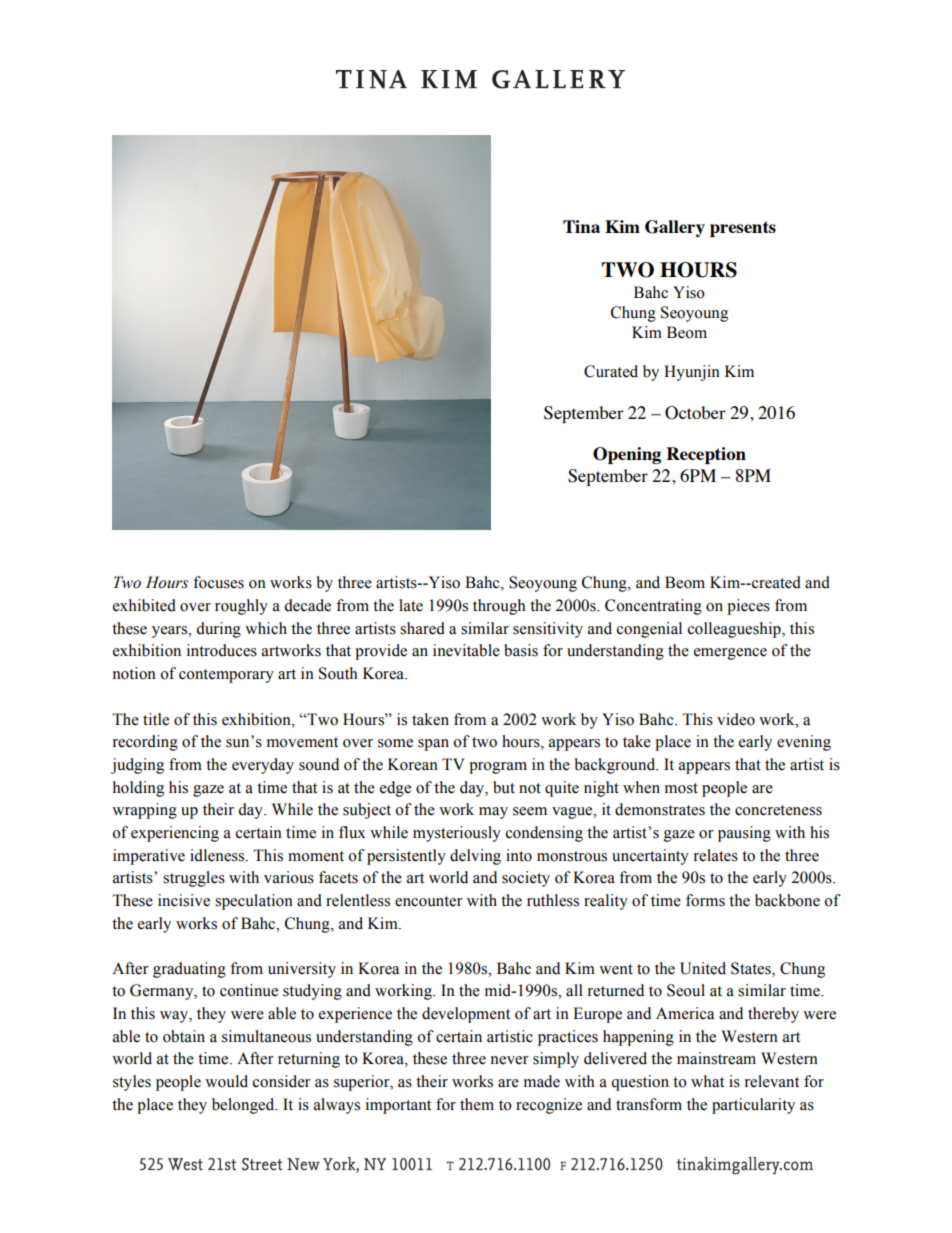  What do you see at coordinates (521, 650) in the screenshot?
I see `basis` at bounding box center [521, 650].
